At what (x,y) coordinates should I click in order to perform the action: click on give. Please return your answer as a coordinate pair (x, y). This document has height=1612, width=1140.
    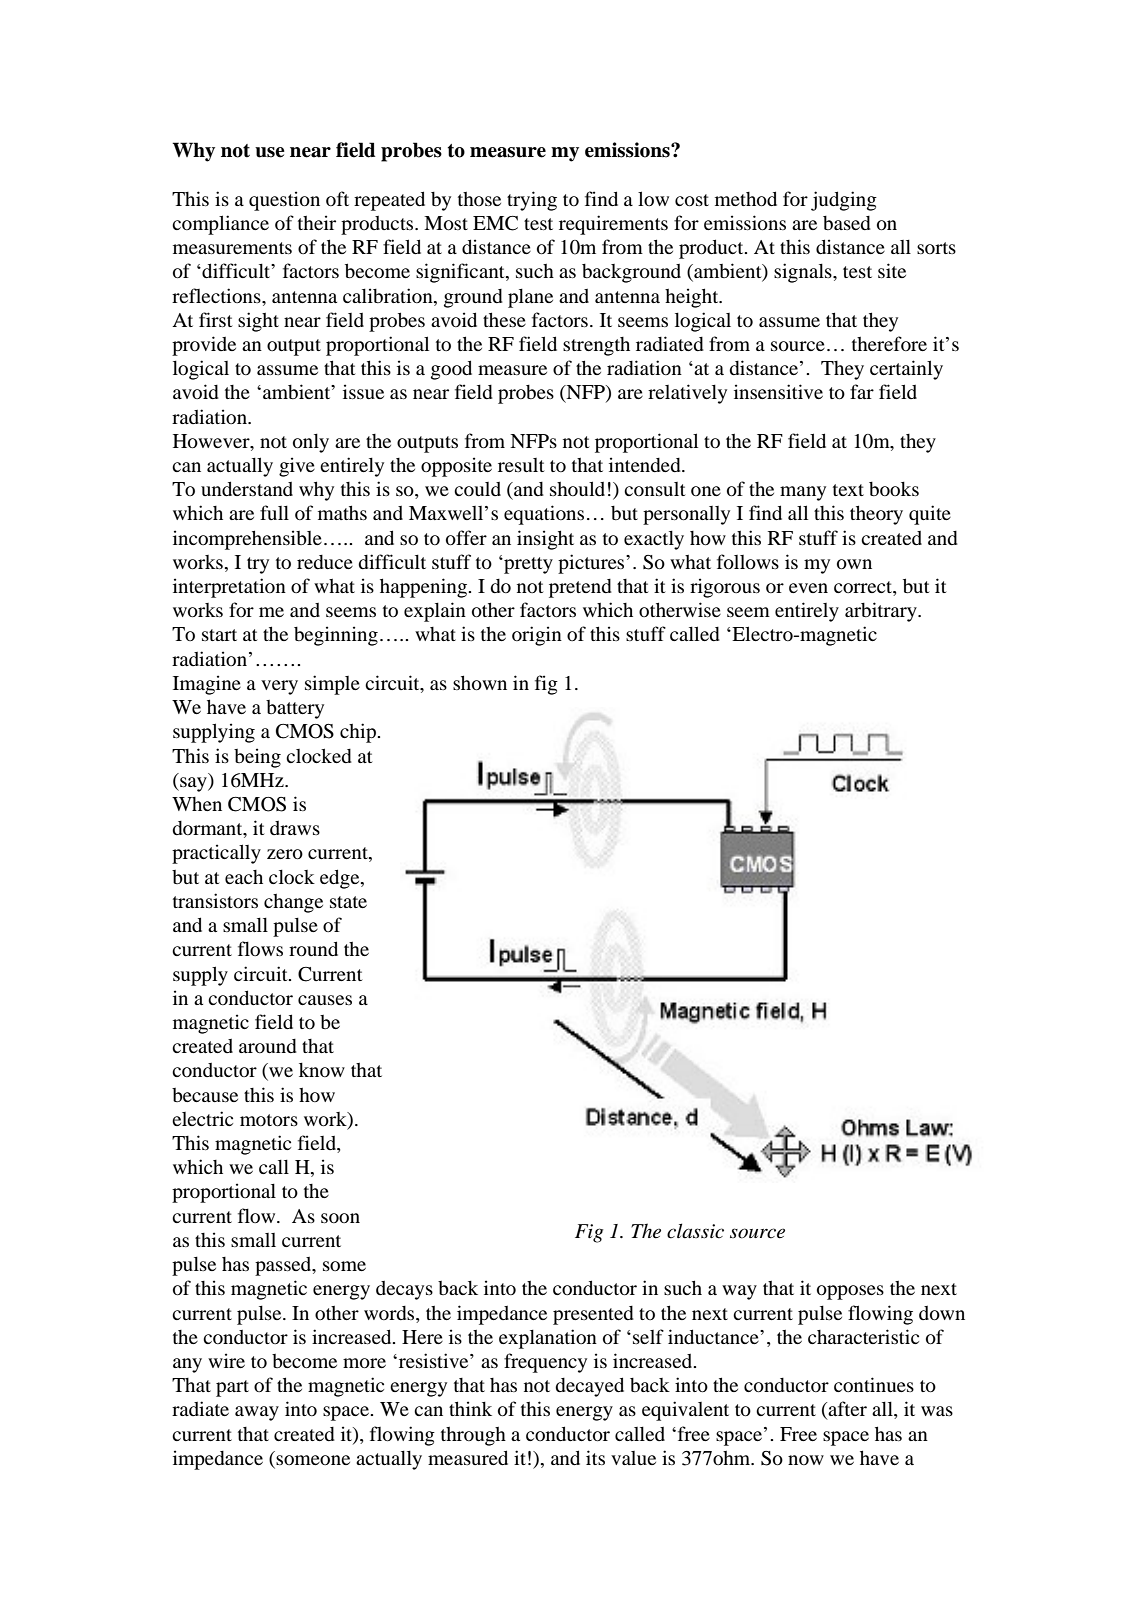
    Looking at the image, I should click on (297, 467).
